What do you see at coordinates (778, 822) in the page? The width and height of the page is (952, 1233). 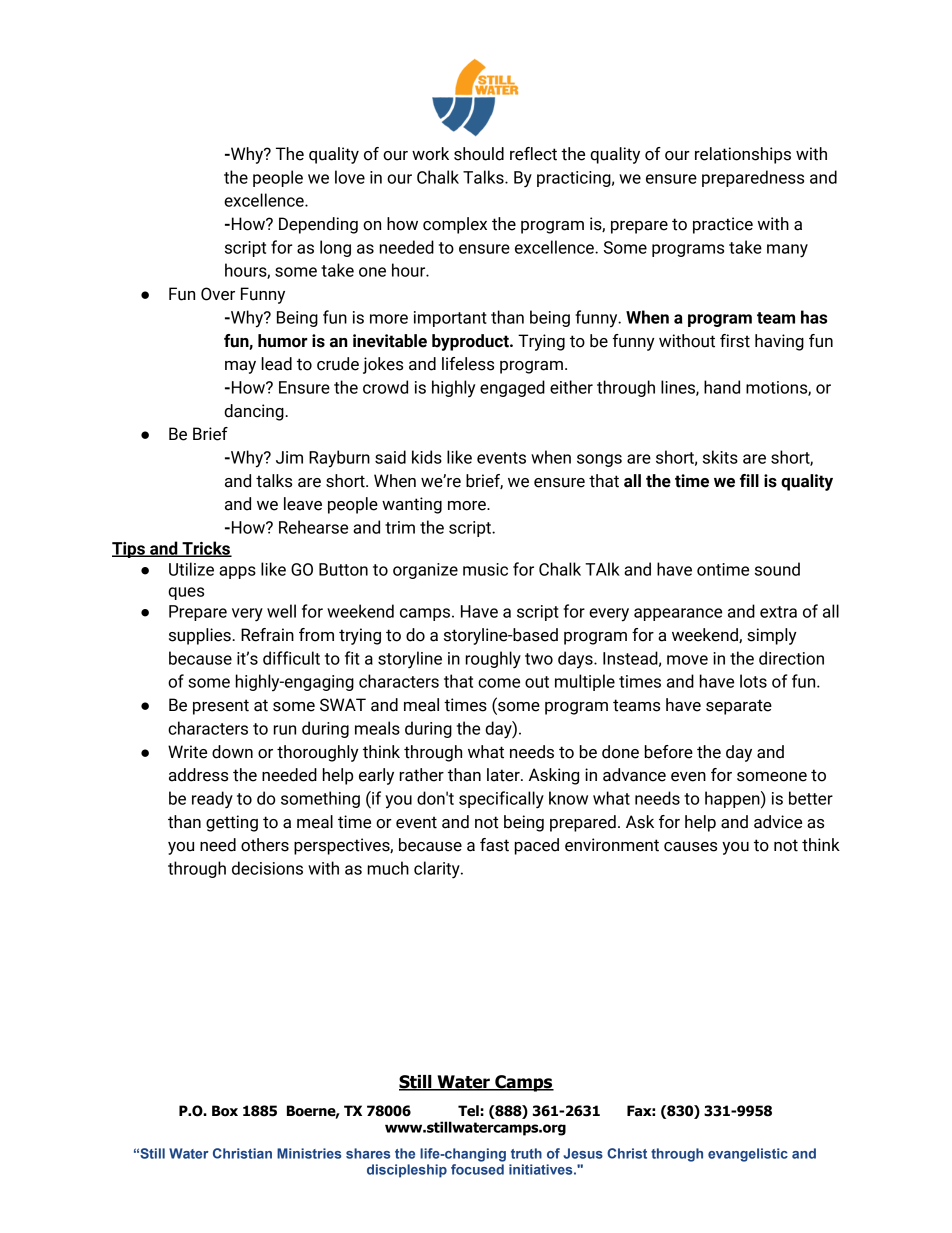 I see `advice` at bounding box center [778, 822].
